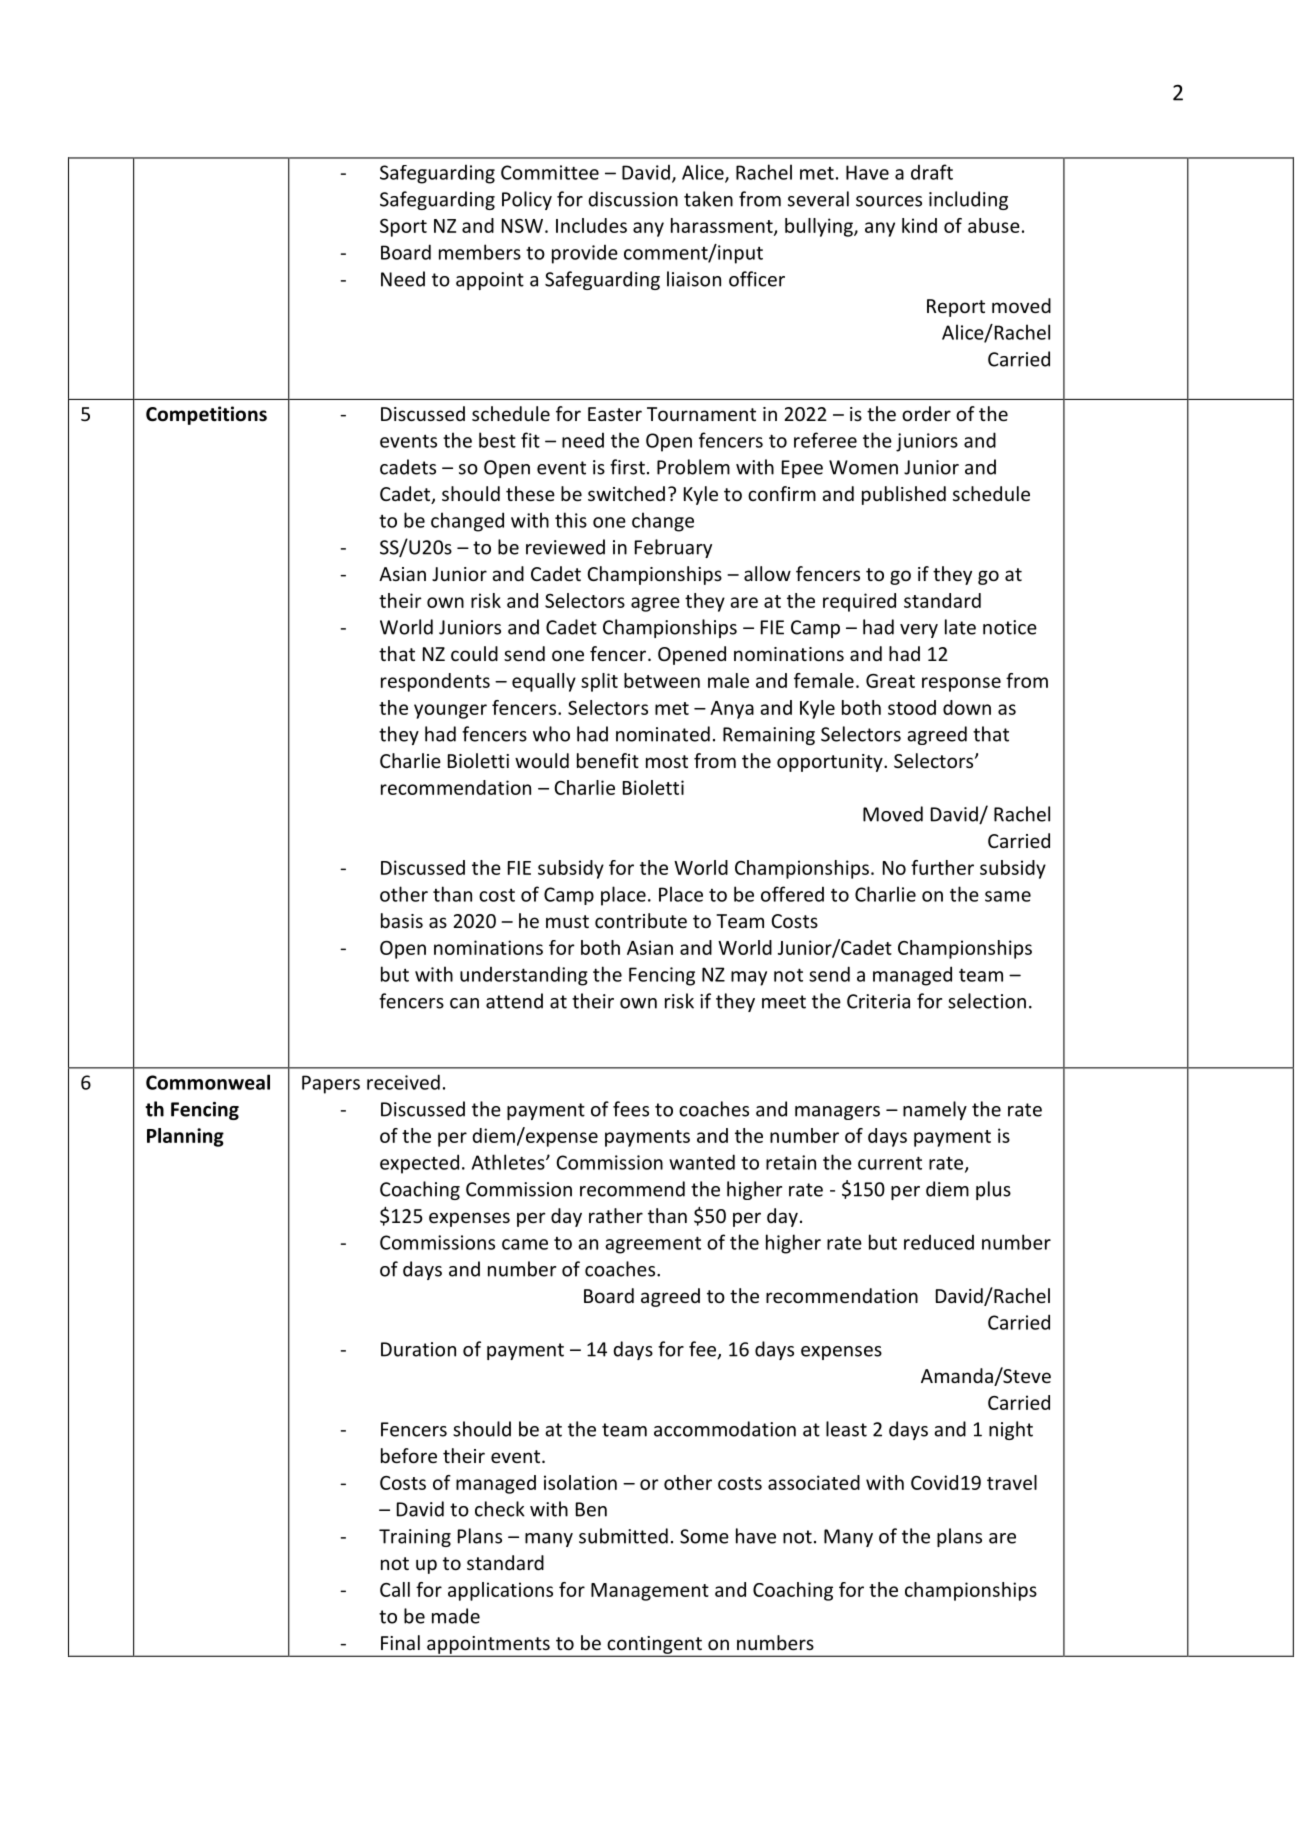 The image size is (1302, 1841). What do you see at coordinates (942, 867) in the screenshot?
I see `further` at bounding box center [942, 867].
